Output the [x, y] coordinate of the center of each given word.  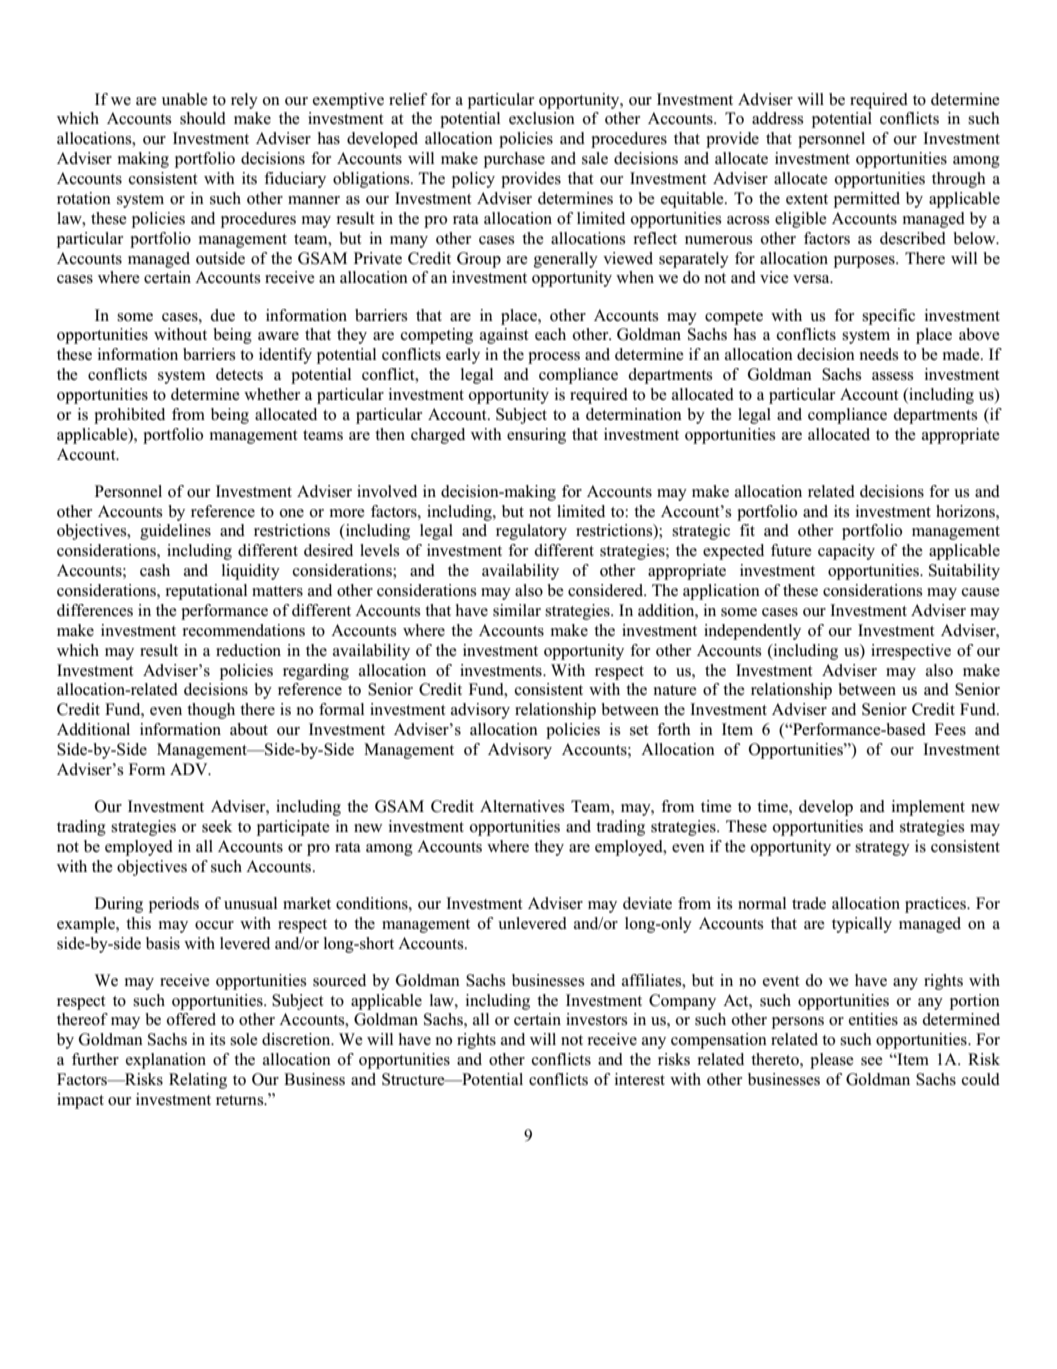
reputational [206, 592]
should [203, 118]
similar [517, 610]
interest [640, 1079]
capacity [846, 552]
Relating [198, 1081]
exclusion [542, 118]
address [777, 118]
